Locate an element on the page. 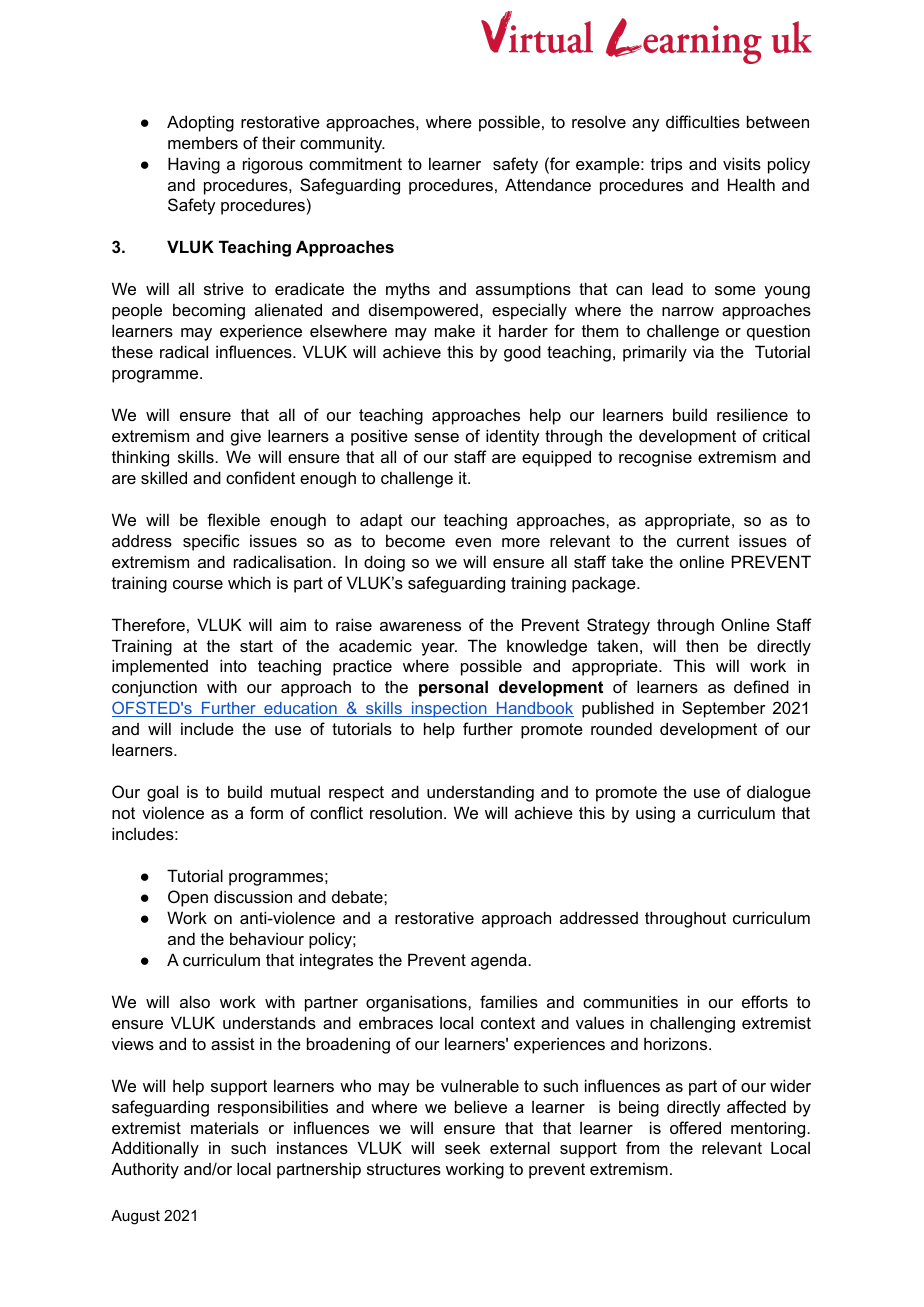 This document has width=924, height=1307. seek is located at coordinates (462, 1147).
